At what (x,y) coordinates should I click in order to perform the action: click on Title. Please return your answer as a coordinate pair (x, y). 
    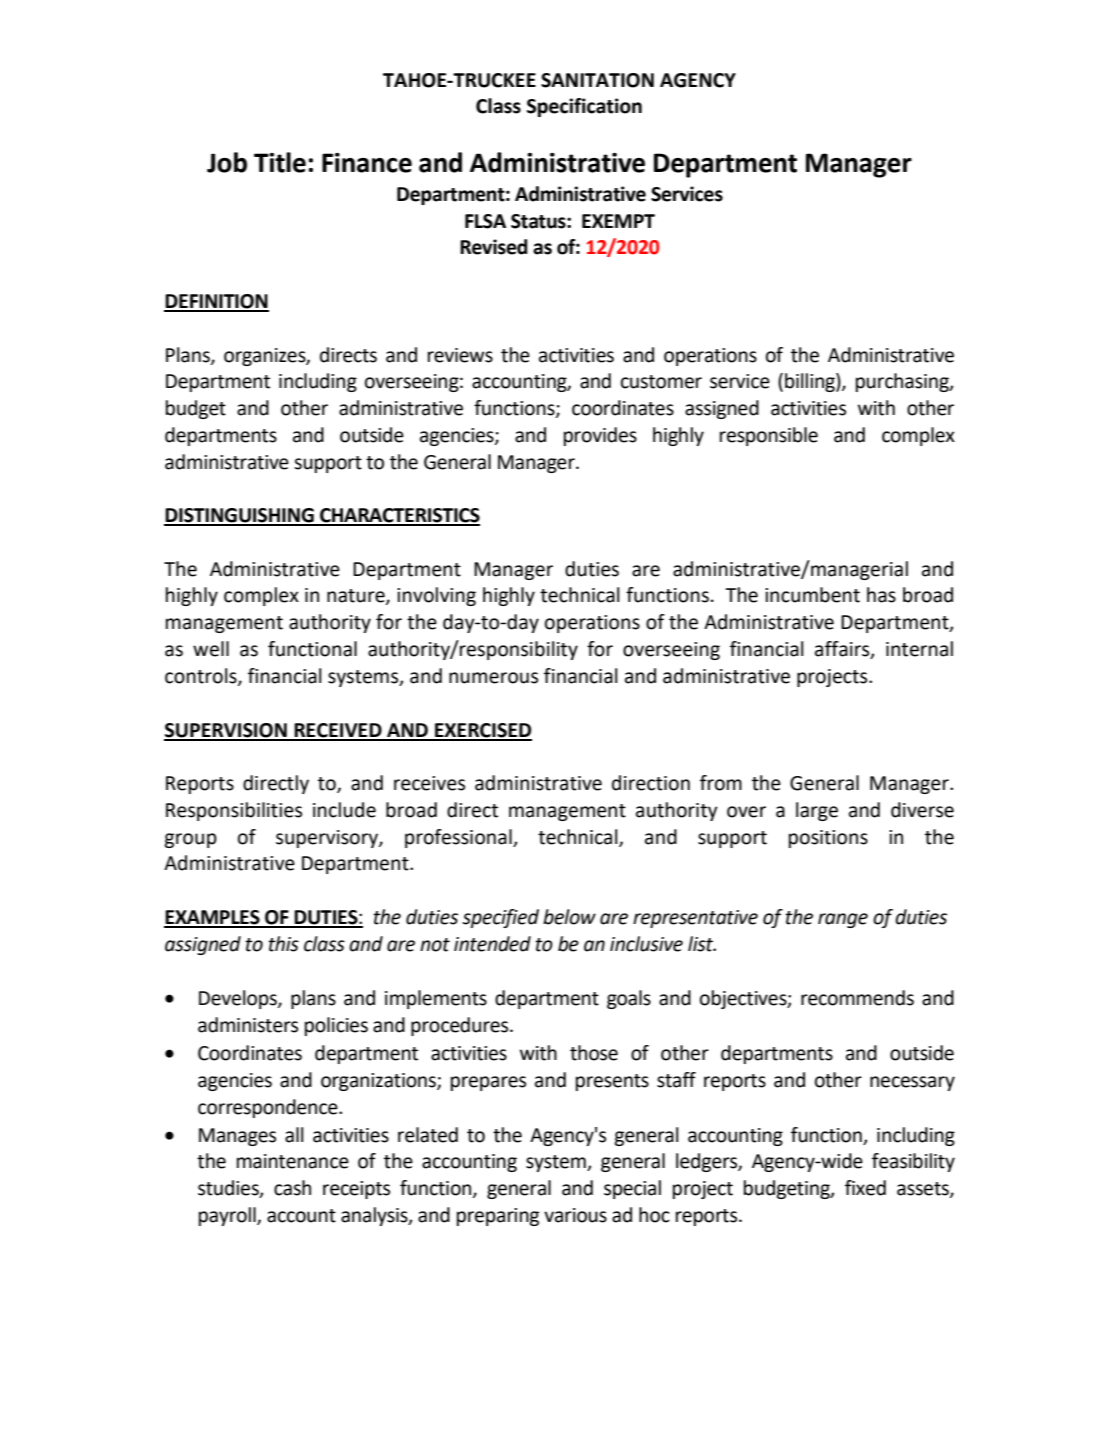
    Looking at the image, I should click on (280, 162).
